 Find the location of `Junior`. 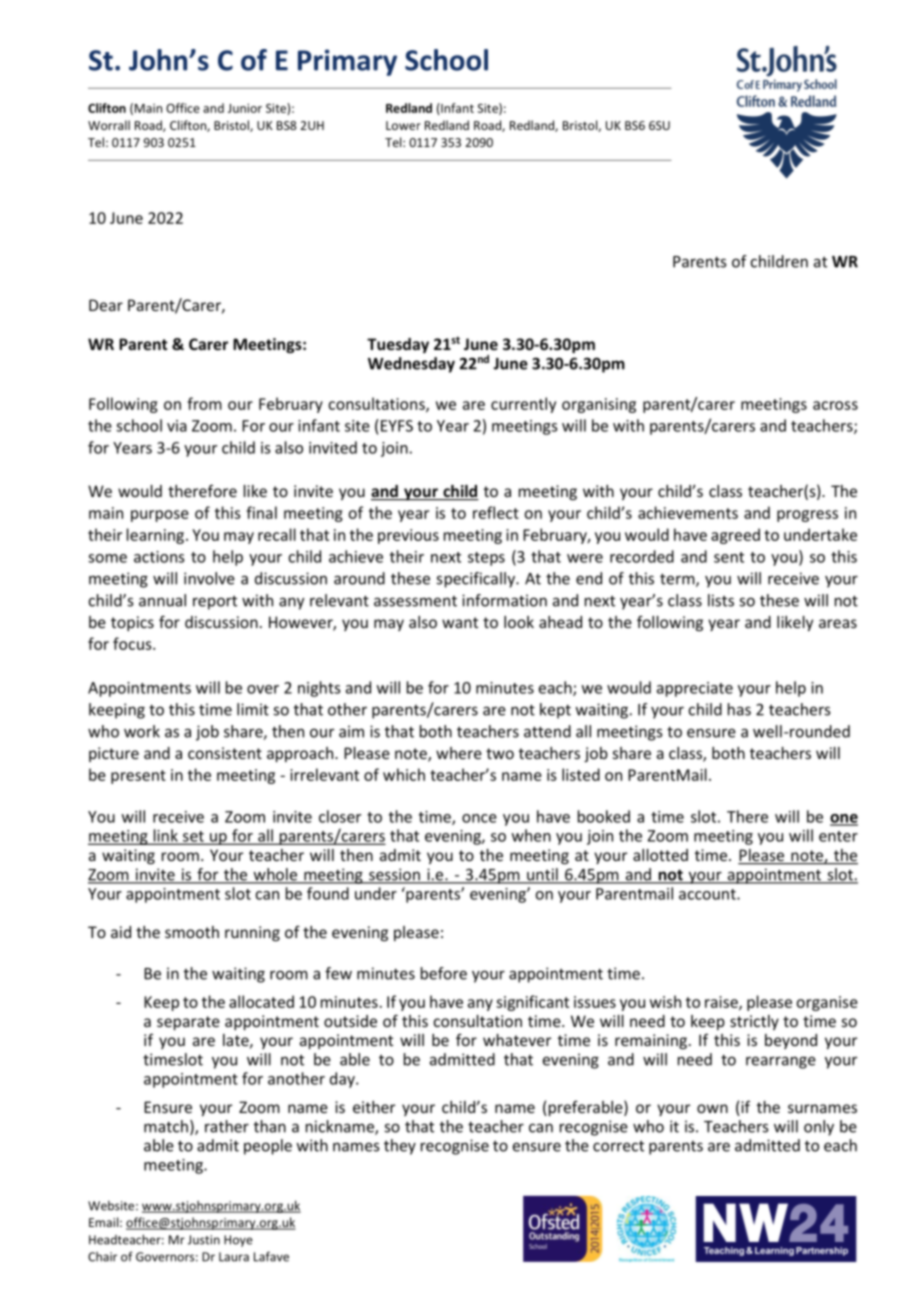

Junior is located at coordinates (245, 108).
